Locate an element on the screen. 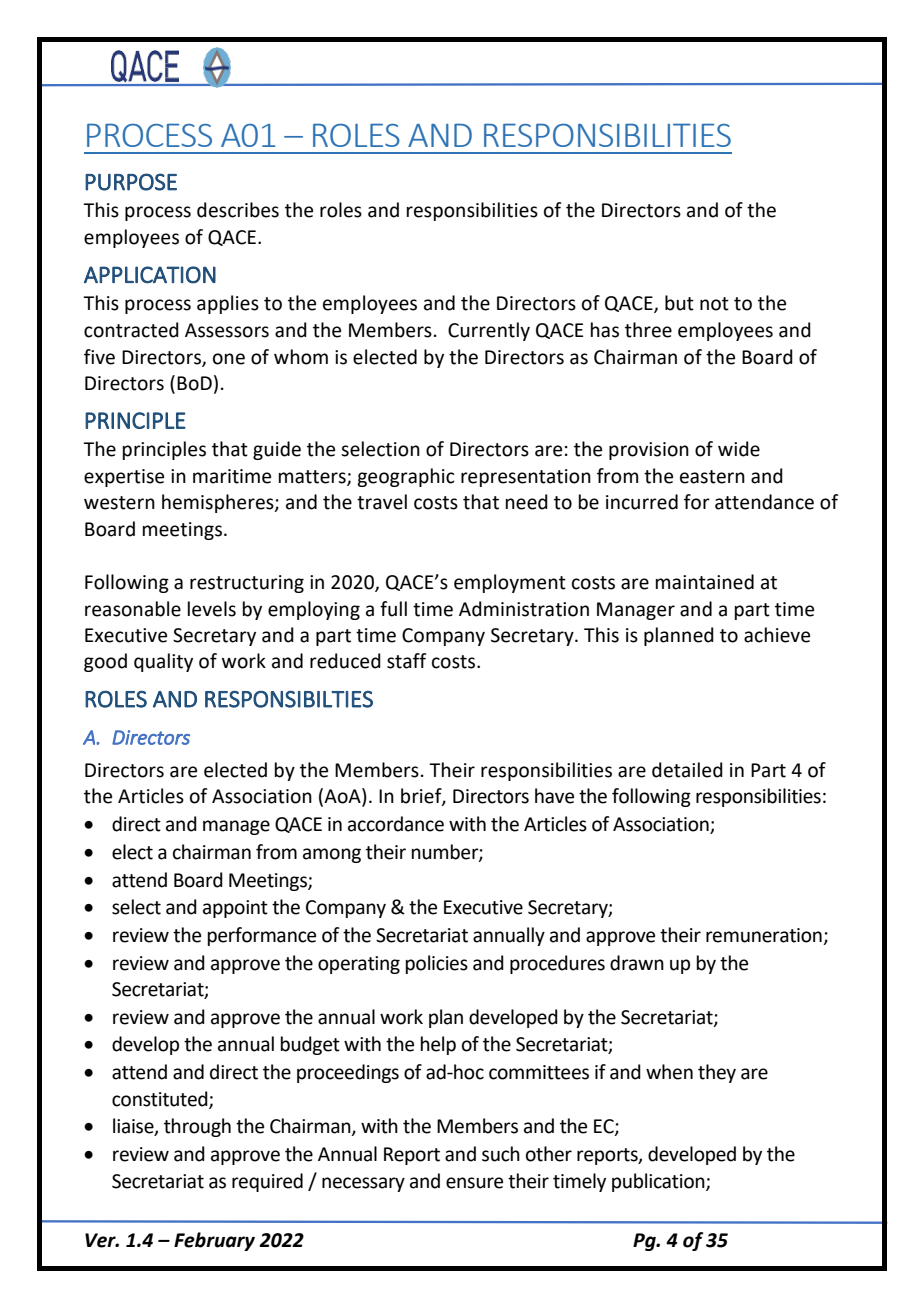  February is located at coordinates (214, 1241).
